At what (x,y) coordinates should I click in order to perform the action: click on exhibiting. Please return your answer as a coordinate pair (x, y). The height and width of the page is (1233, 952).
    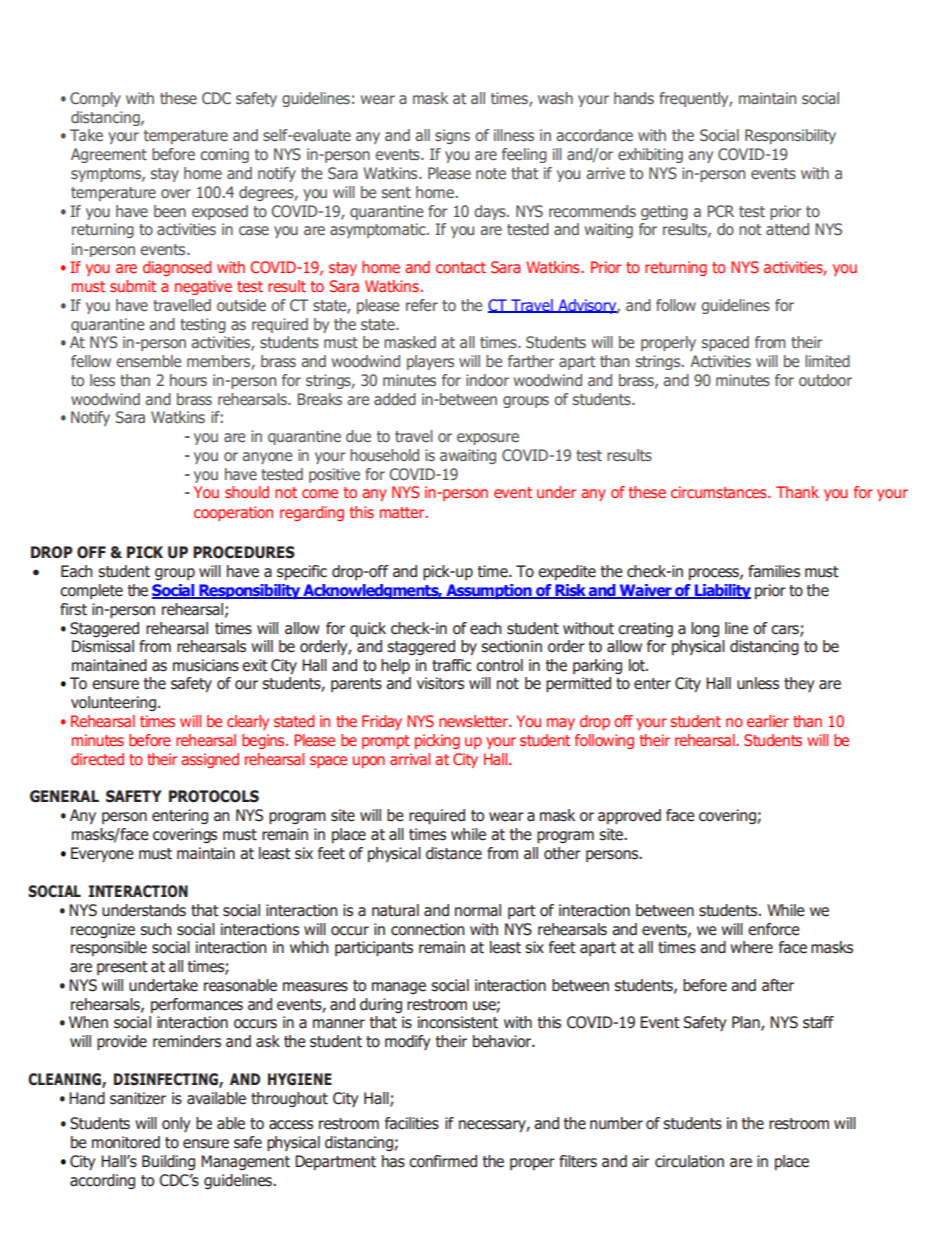
    Looking at the image, I should click on (650, 155).
